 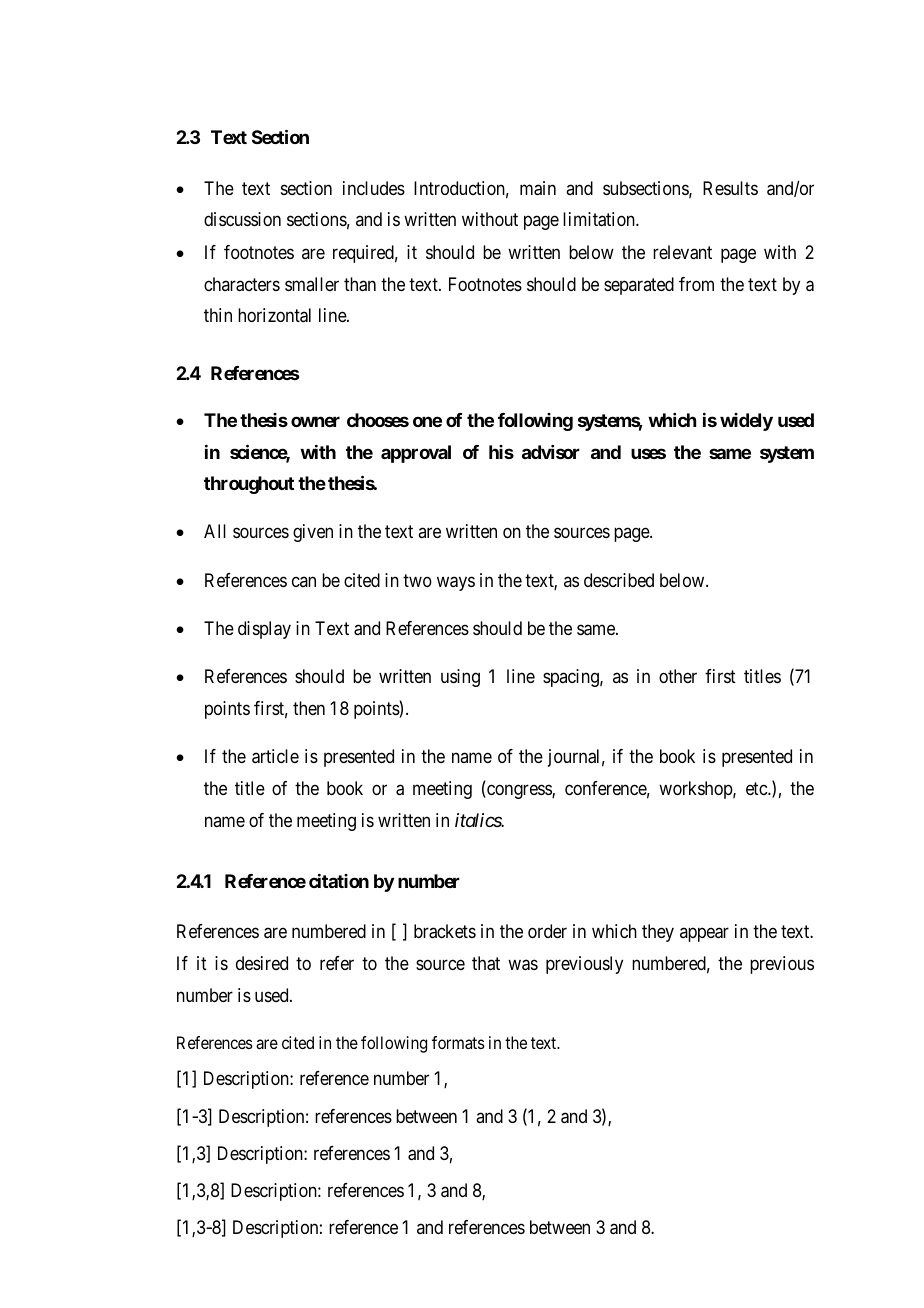 What do you see at coordinates (746, 422) in the image?
I see `widely` at bounding box center [746, 422].
